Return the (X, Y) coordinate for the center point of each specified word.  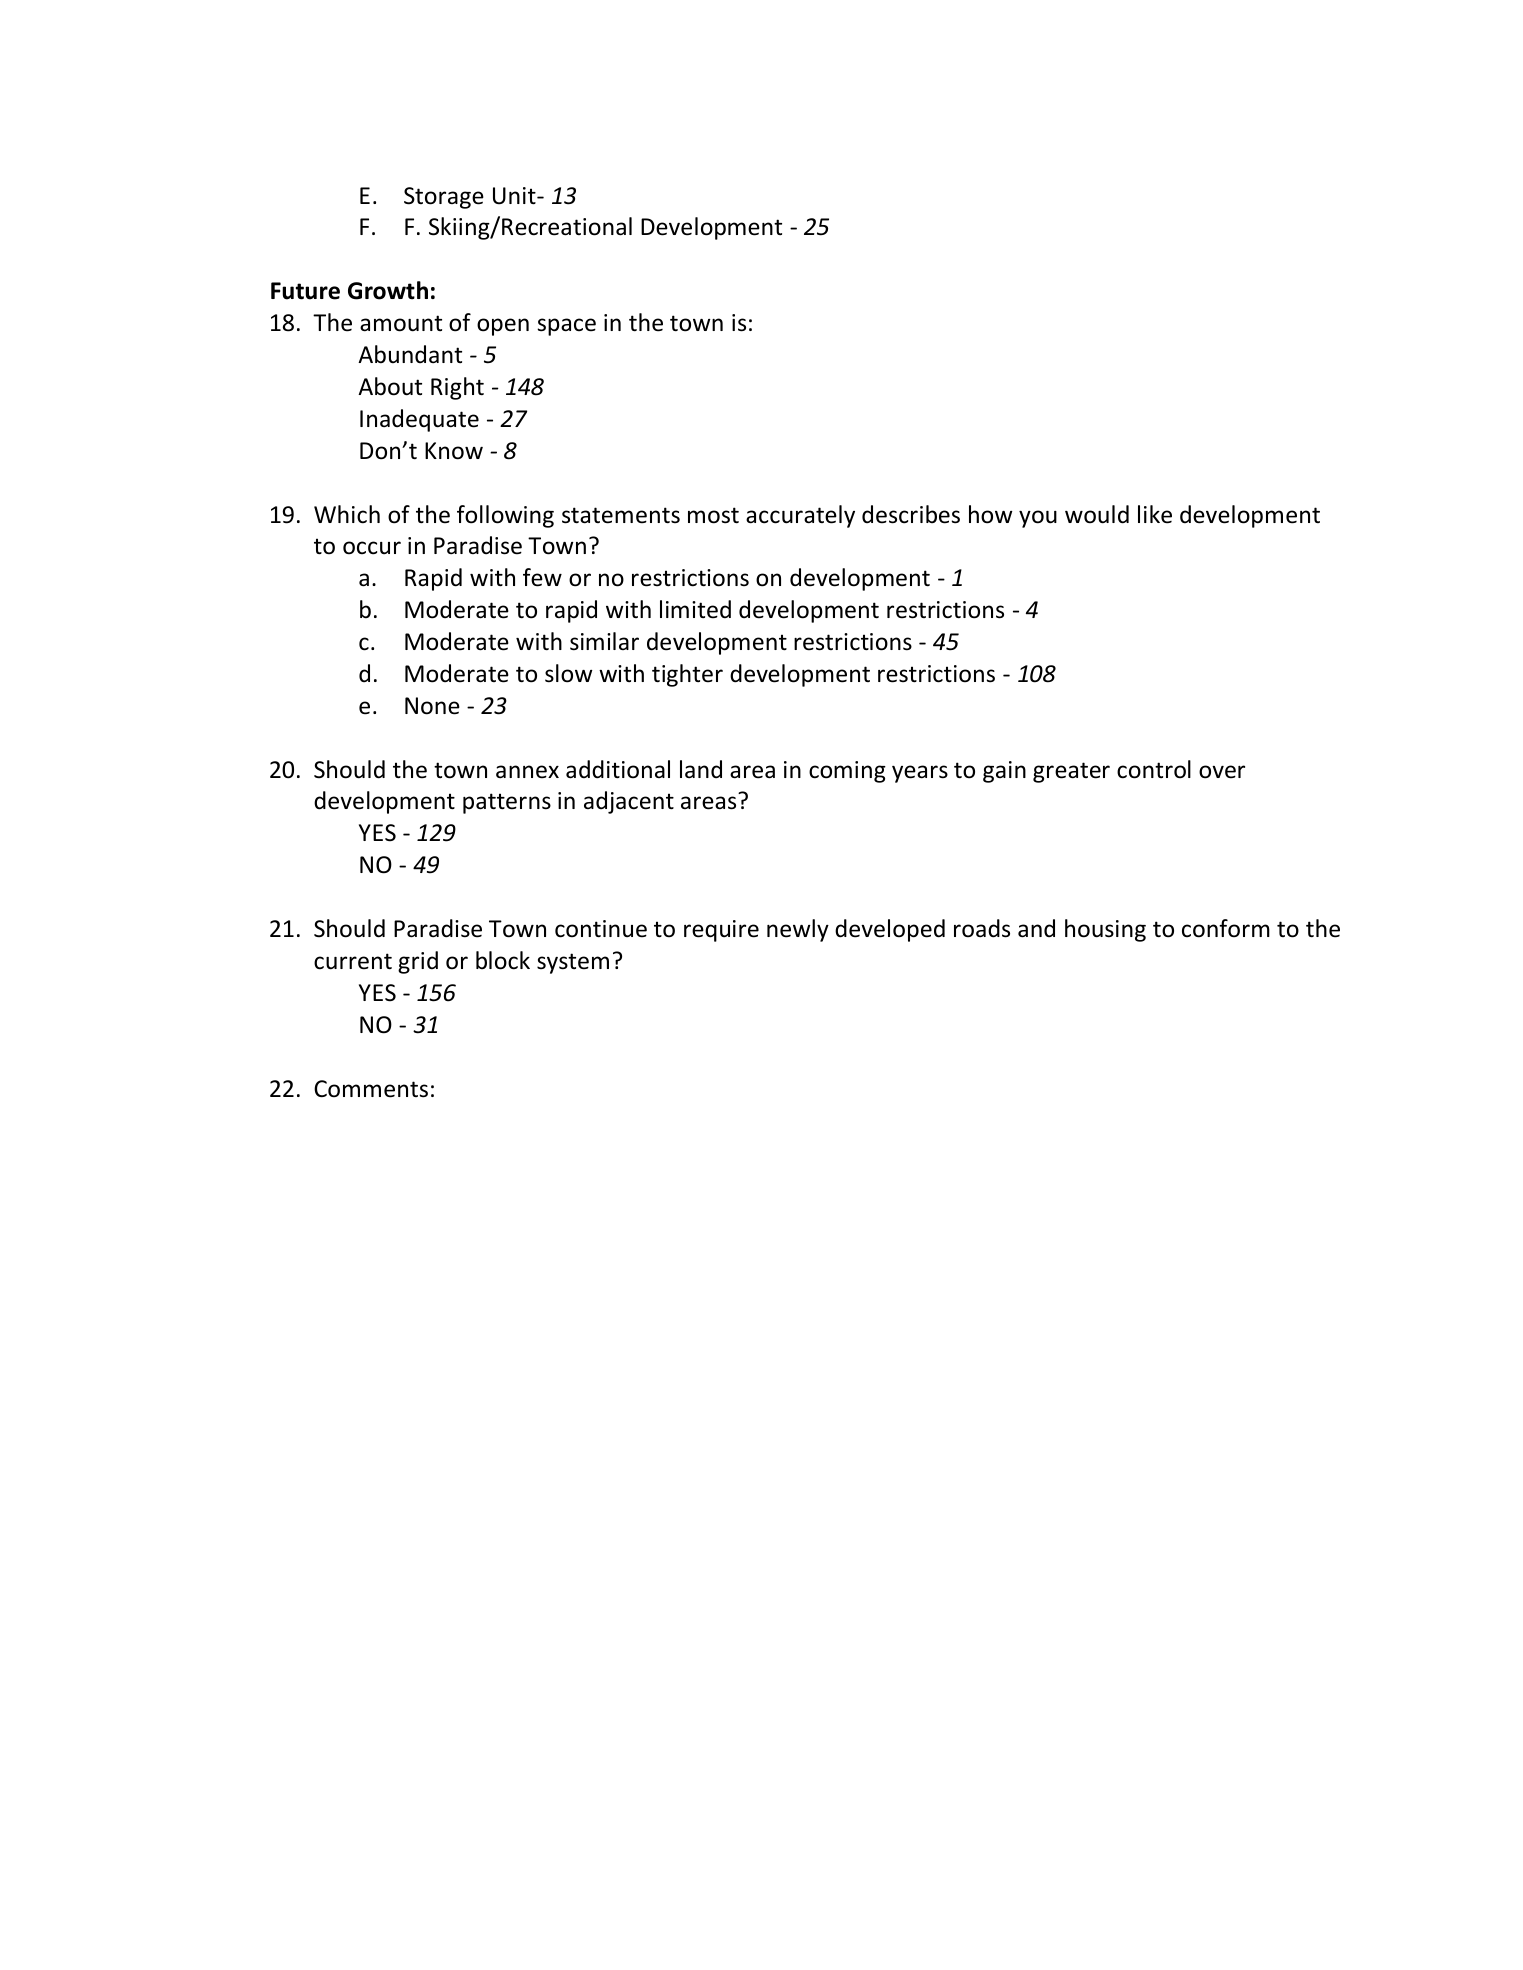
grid (418, 962)
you (1038, 519)
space (566, 327)
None (432, 706)
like (1155, 514)
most (713, 515)
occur (372, 548)
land (701, 769)
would (1097, 514)
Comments (371, 1089)
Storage (444, 198)
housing (1105, 930)
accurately (800, 516)
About (390, 386)
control (1154, 769)
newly (798, 930)
